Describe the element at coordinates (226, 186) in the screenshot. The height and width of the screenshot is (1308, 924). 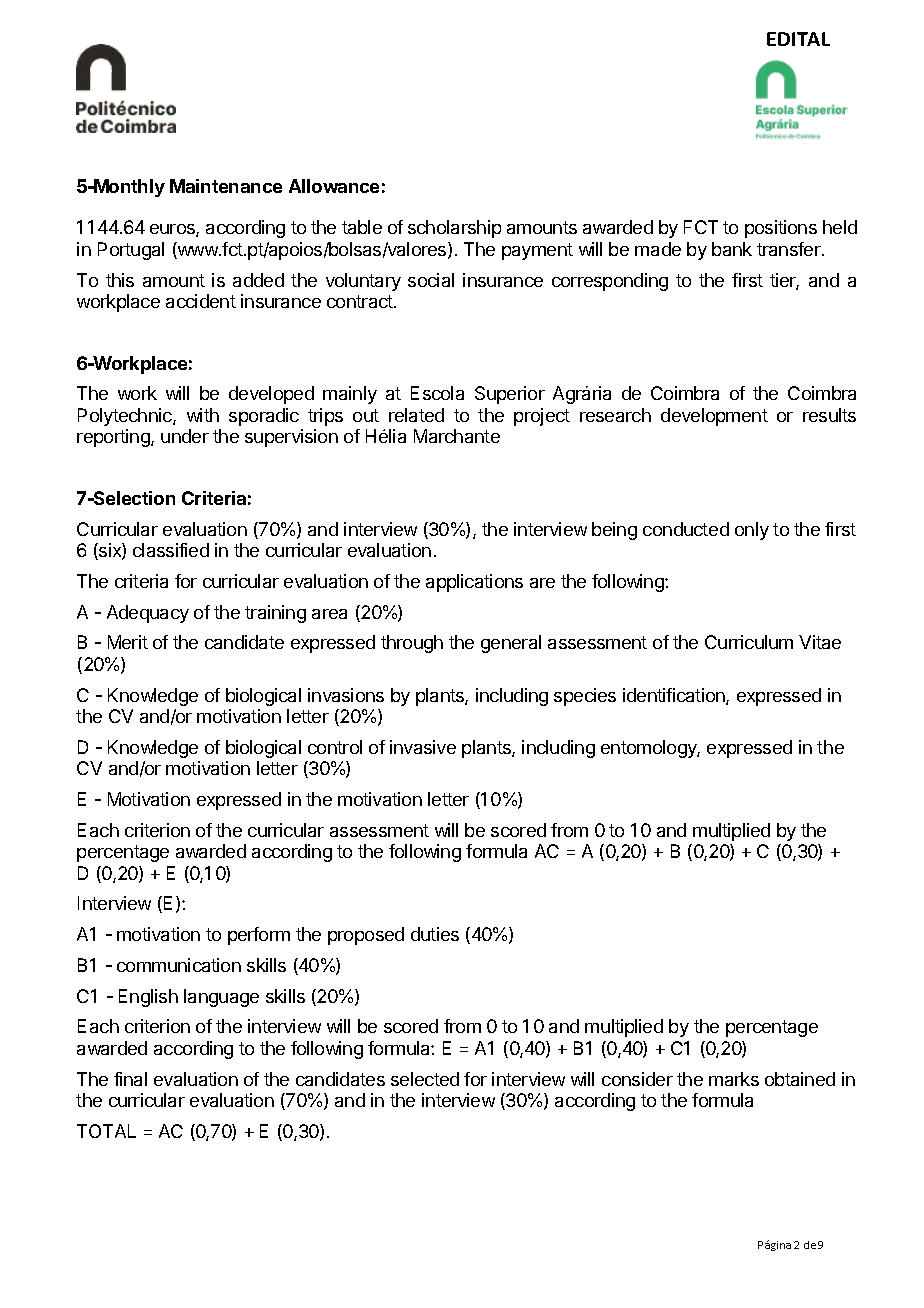
I see `Maintenance` at that location.
